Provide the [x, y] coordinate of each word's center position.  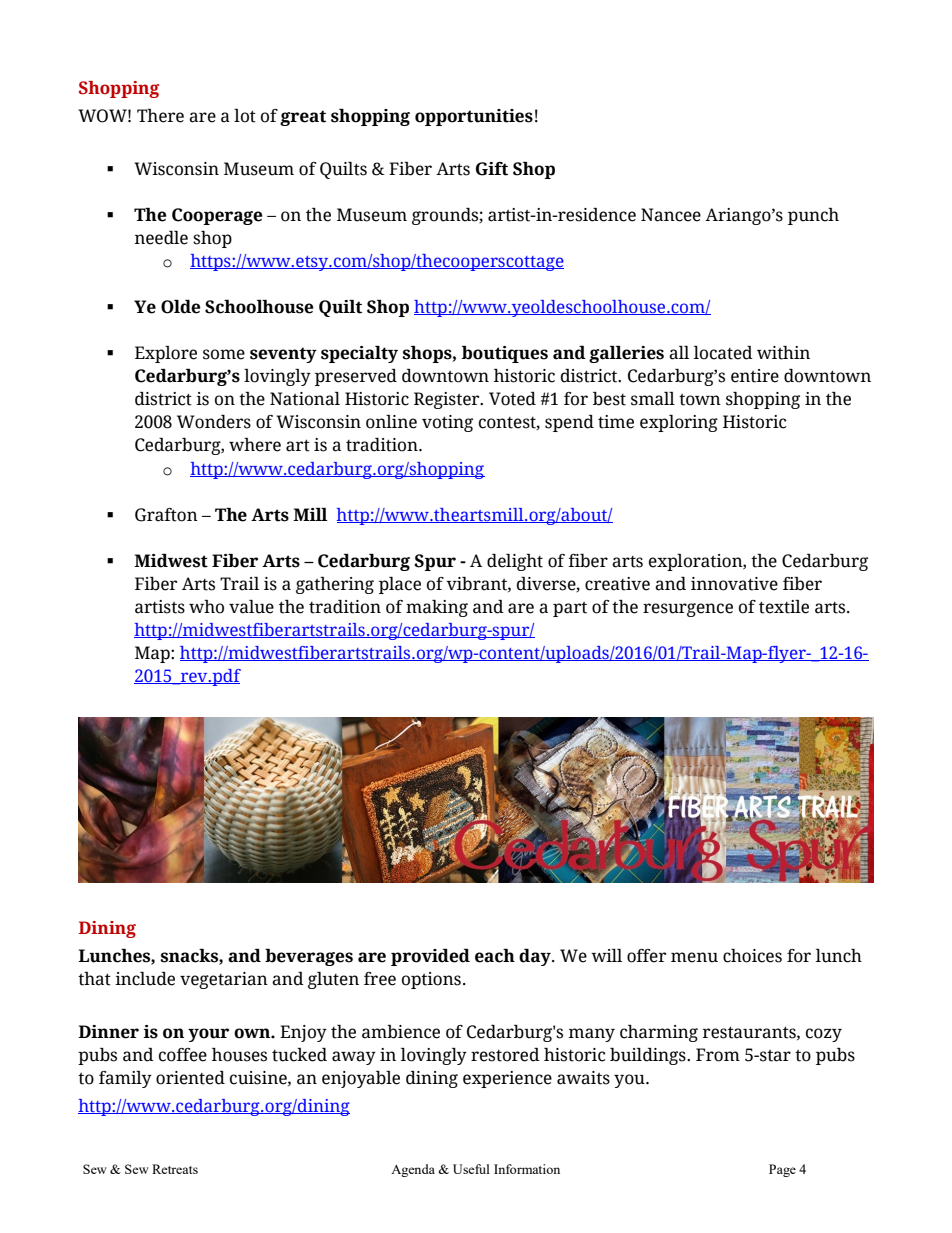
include [145, 979]
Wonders [214, 422]
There [160, 116]
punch [813, 216]
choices [752, 956]
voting [447, 423]
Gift [492, 169]
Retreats [175, 1169]
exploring [679, 423]
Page [782, 1170]
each [495, 956]
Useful [471, 1169]
